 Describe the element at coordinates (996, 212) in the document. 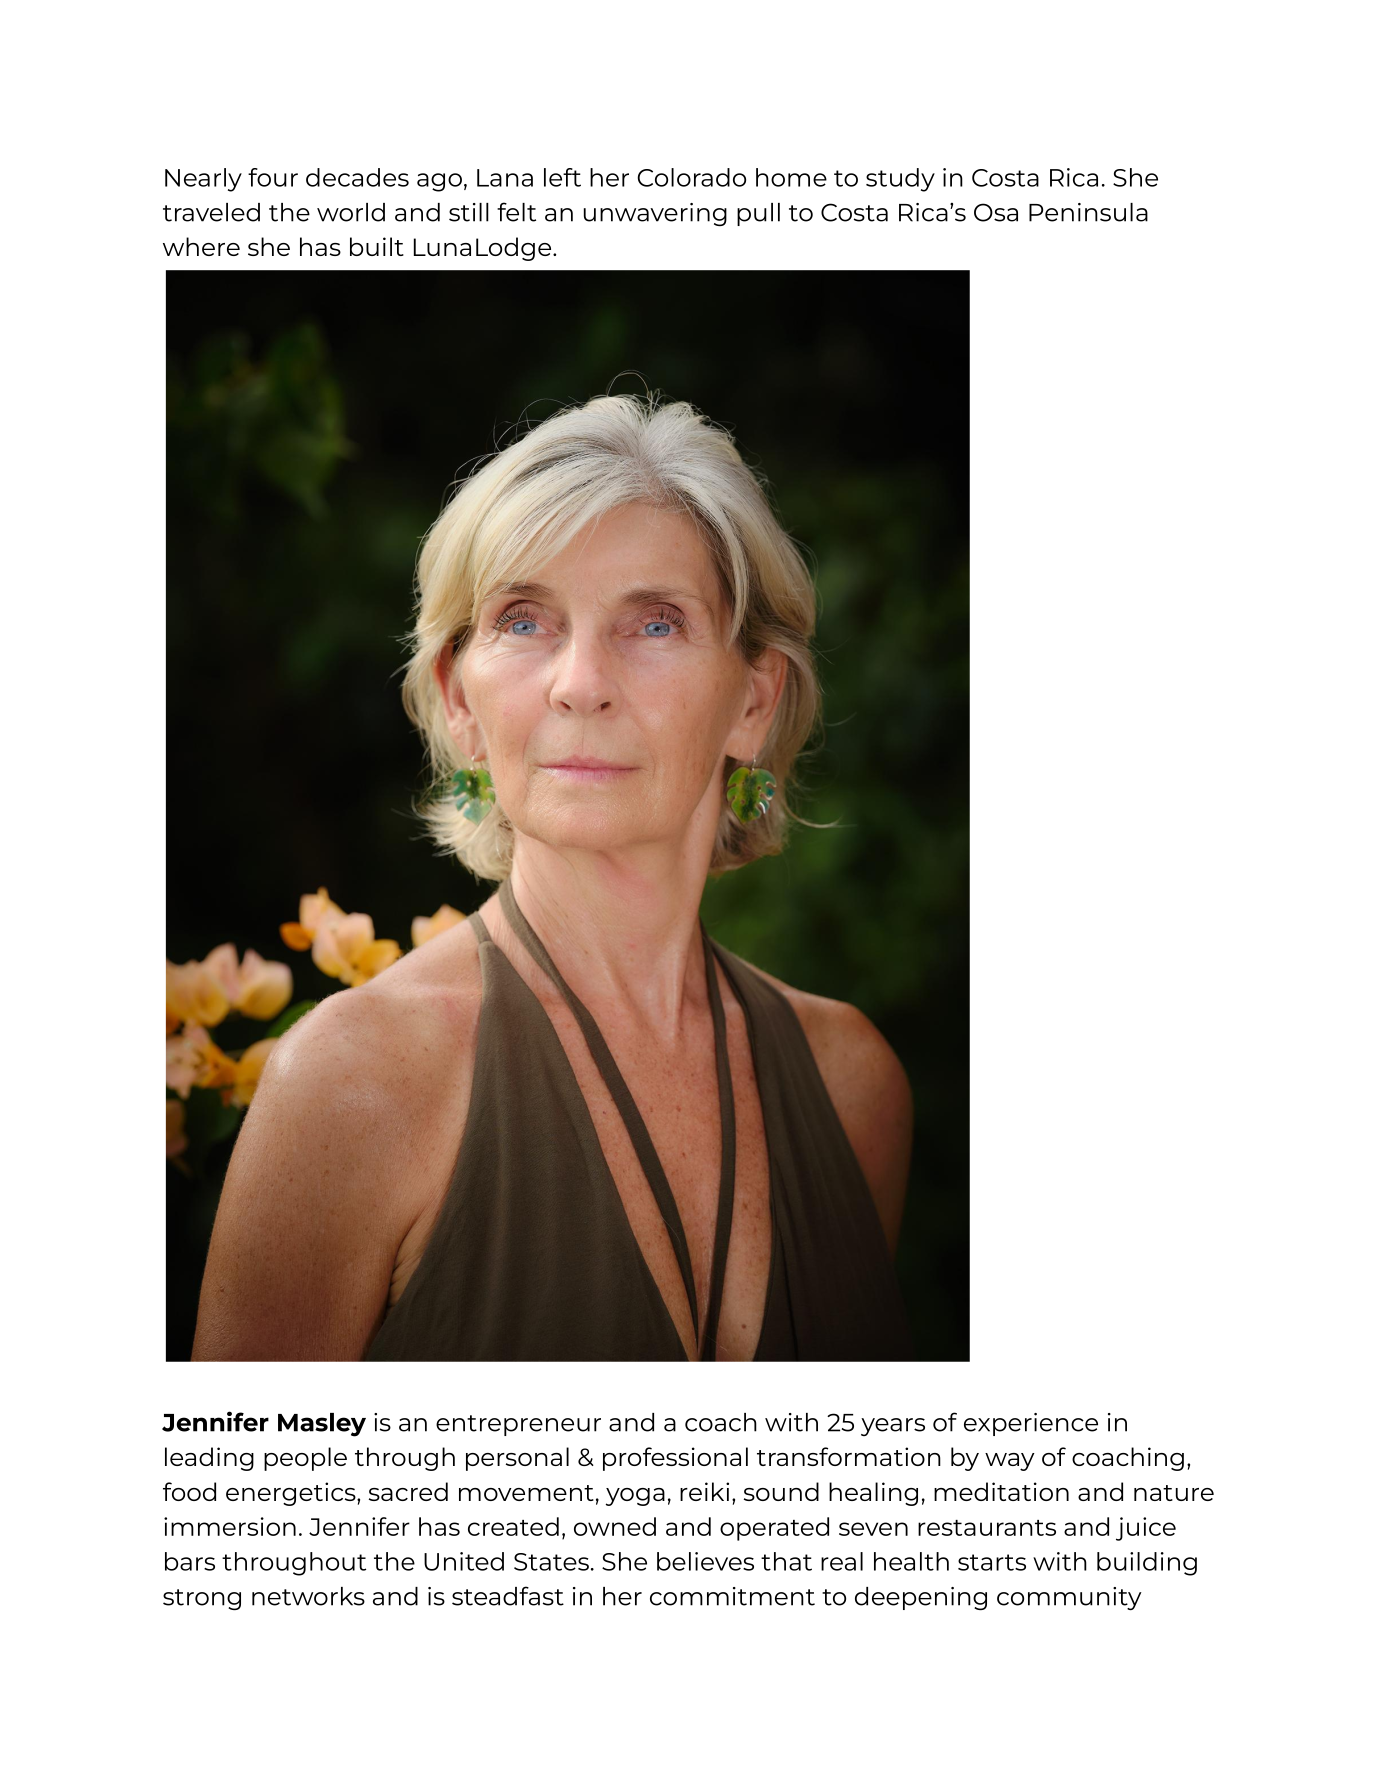

I see `Osa` at that location.
